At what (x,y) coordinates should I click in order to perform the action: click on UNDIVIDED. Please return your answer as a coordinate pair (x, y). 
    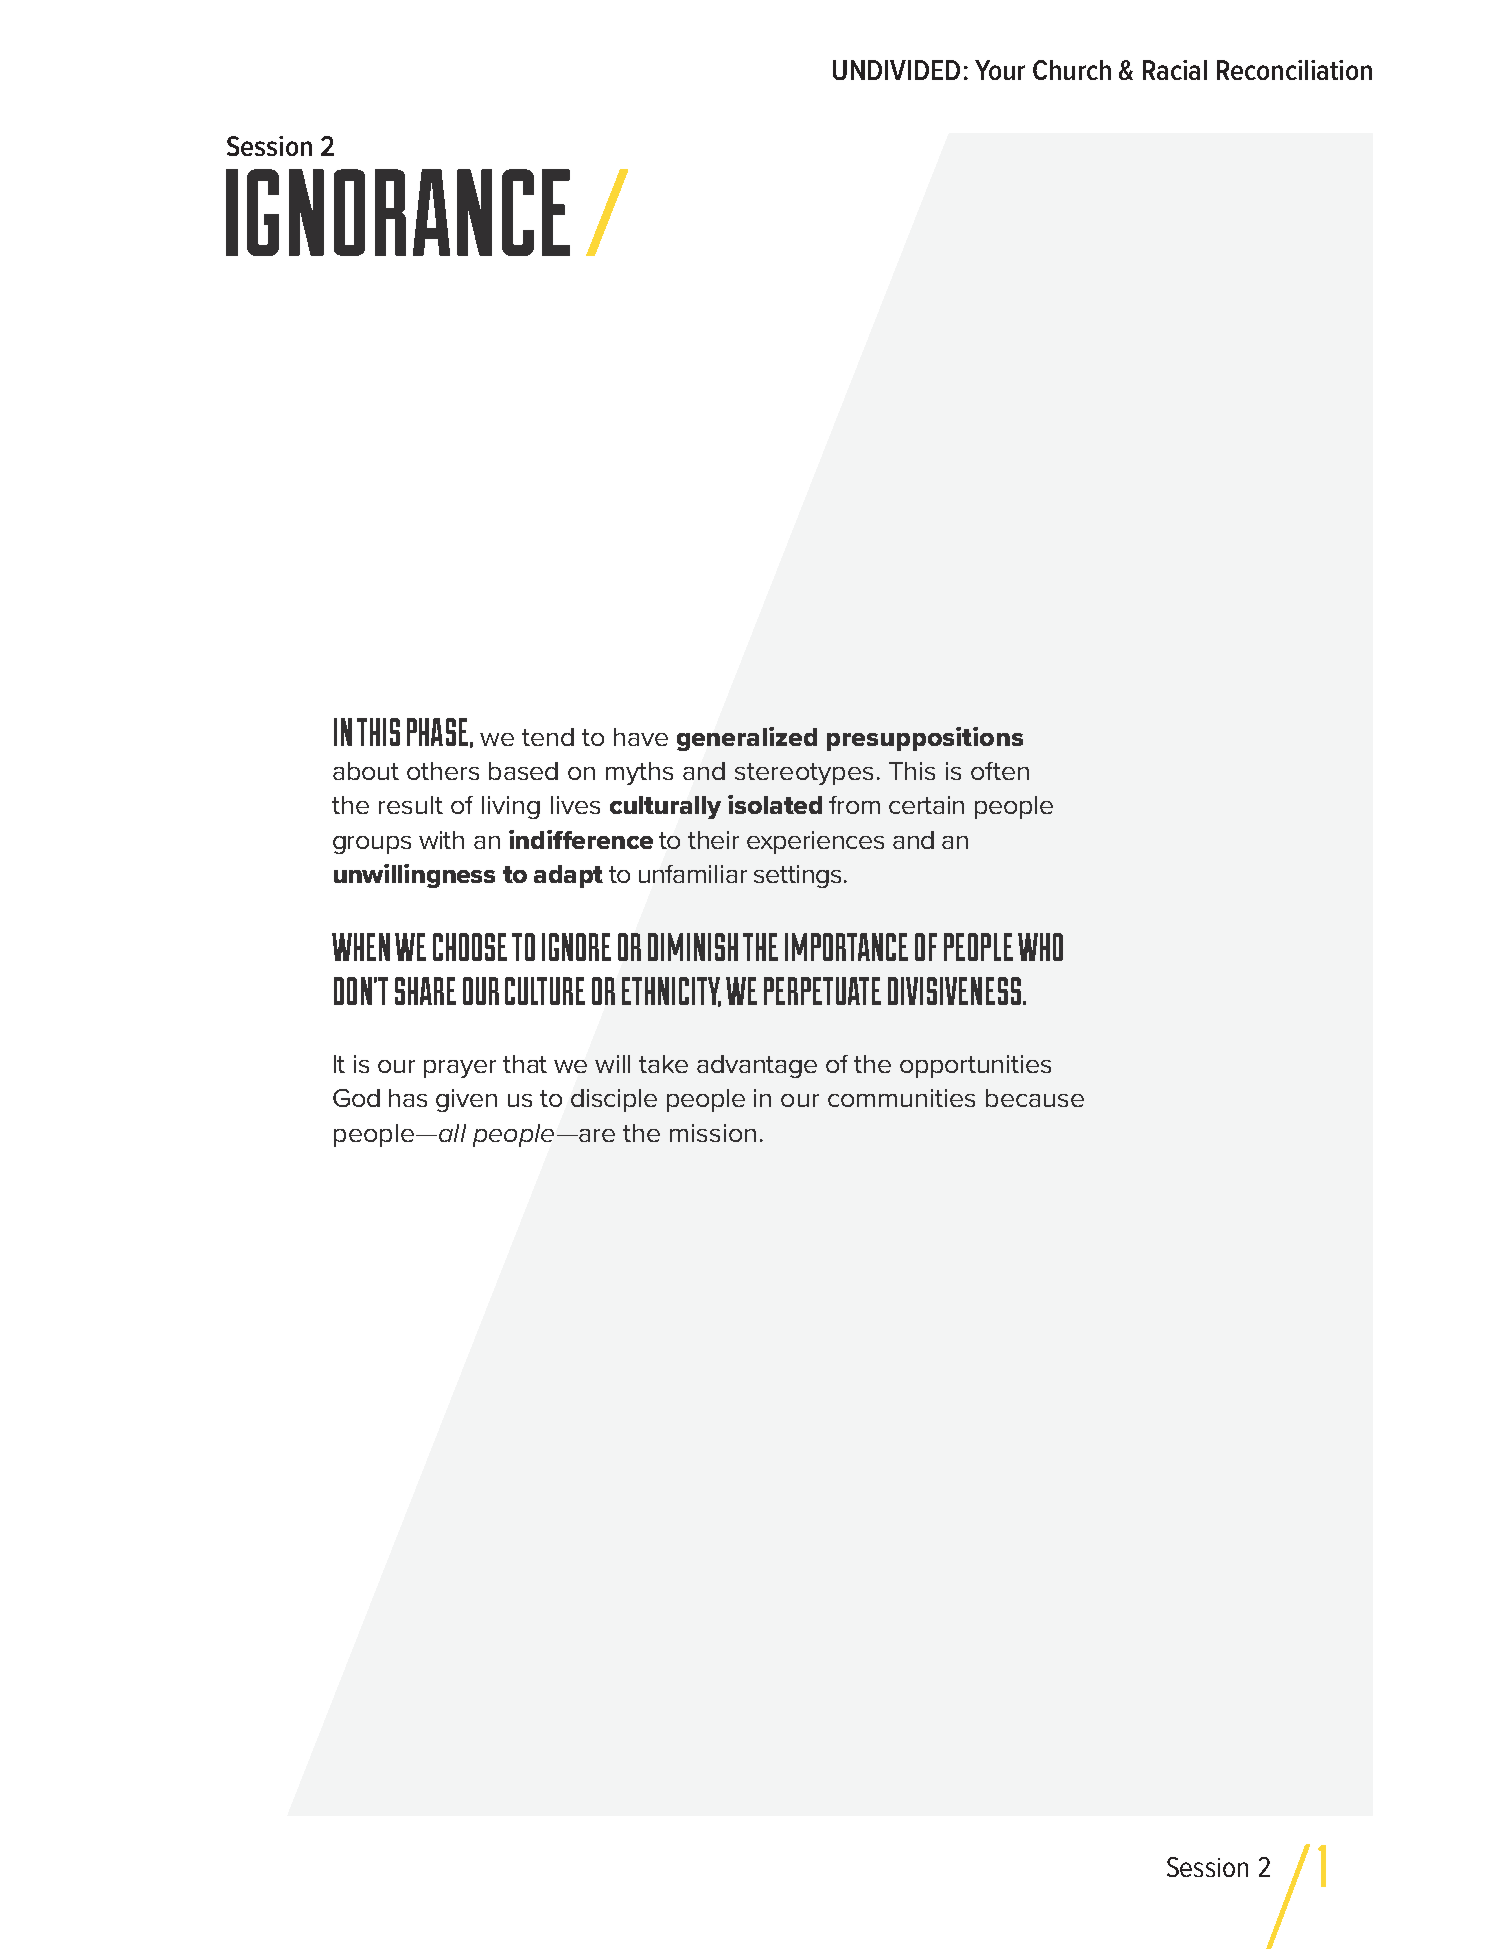
    Looking at the image, I should click on (896, 70).
